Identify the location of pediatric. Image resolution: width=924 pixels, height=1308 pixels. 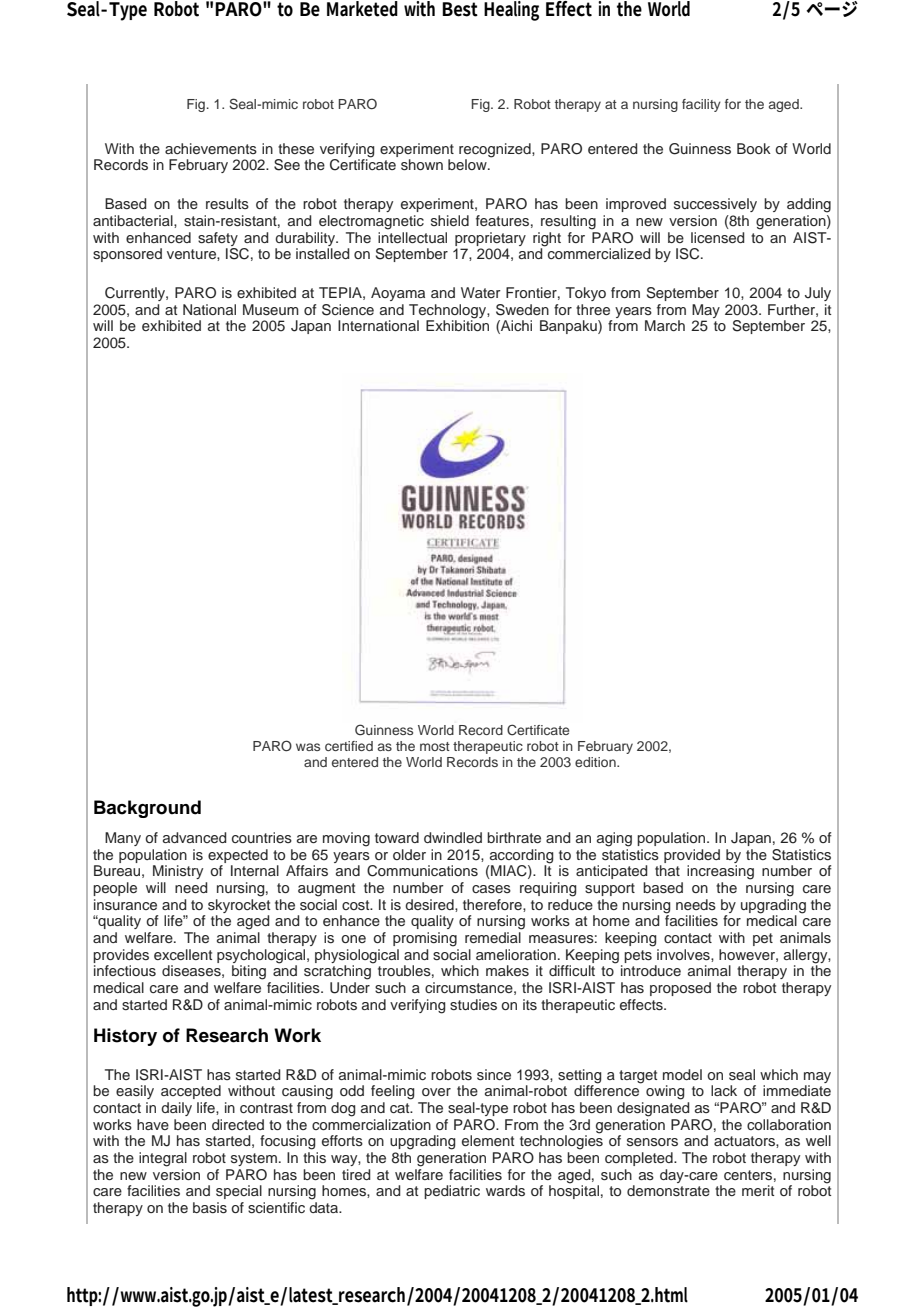
(452, 1192).
